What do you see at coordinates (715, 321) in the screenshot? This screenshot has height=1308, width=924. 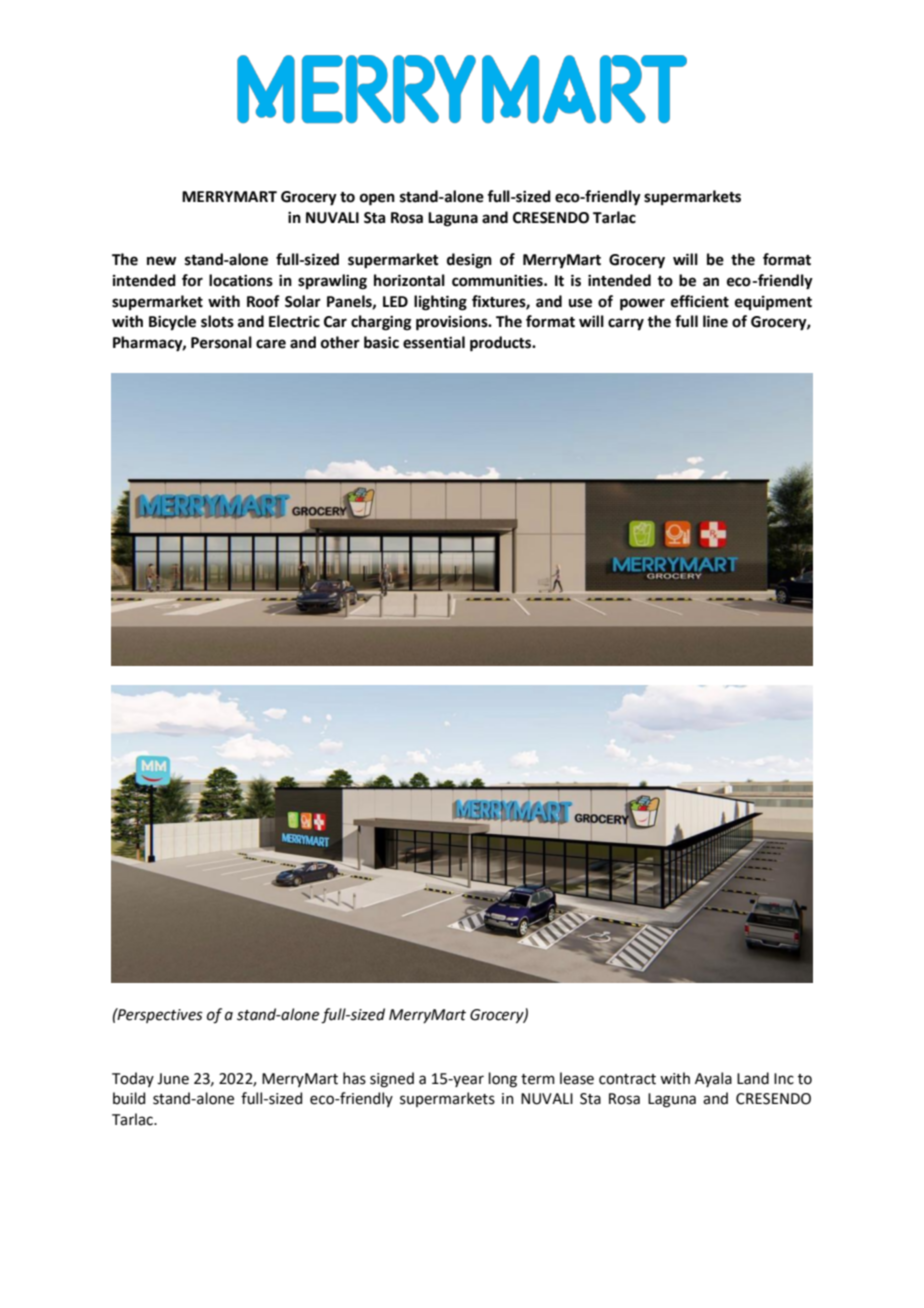 I see `line` at bounding box center [715, 321].
